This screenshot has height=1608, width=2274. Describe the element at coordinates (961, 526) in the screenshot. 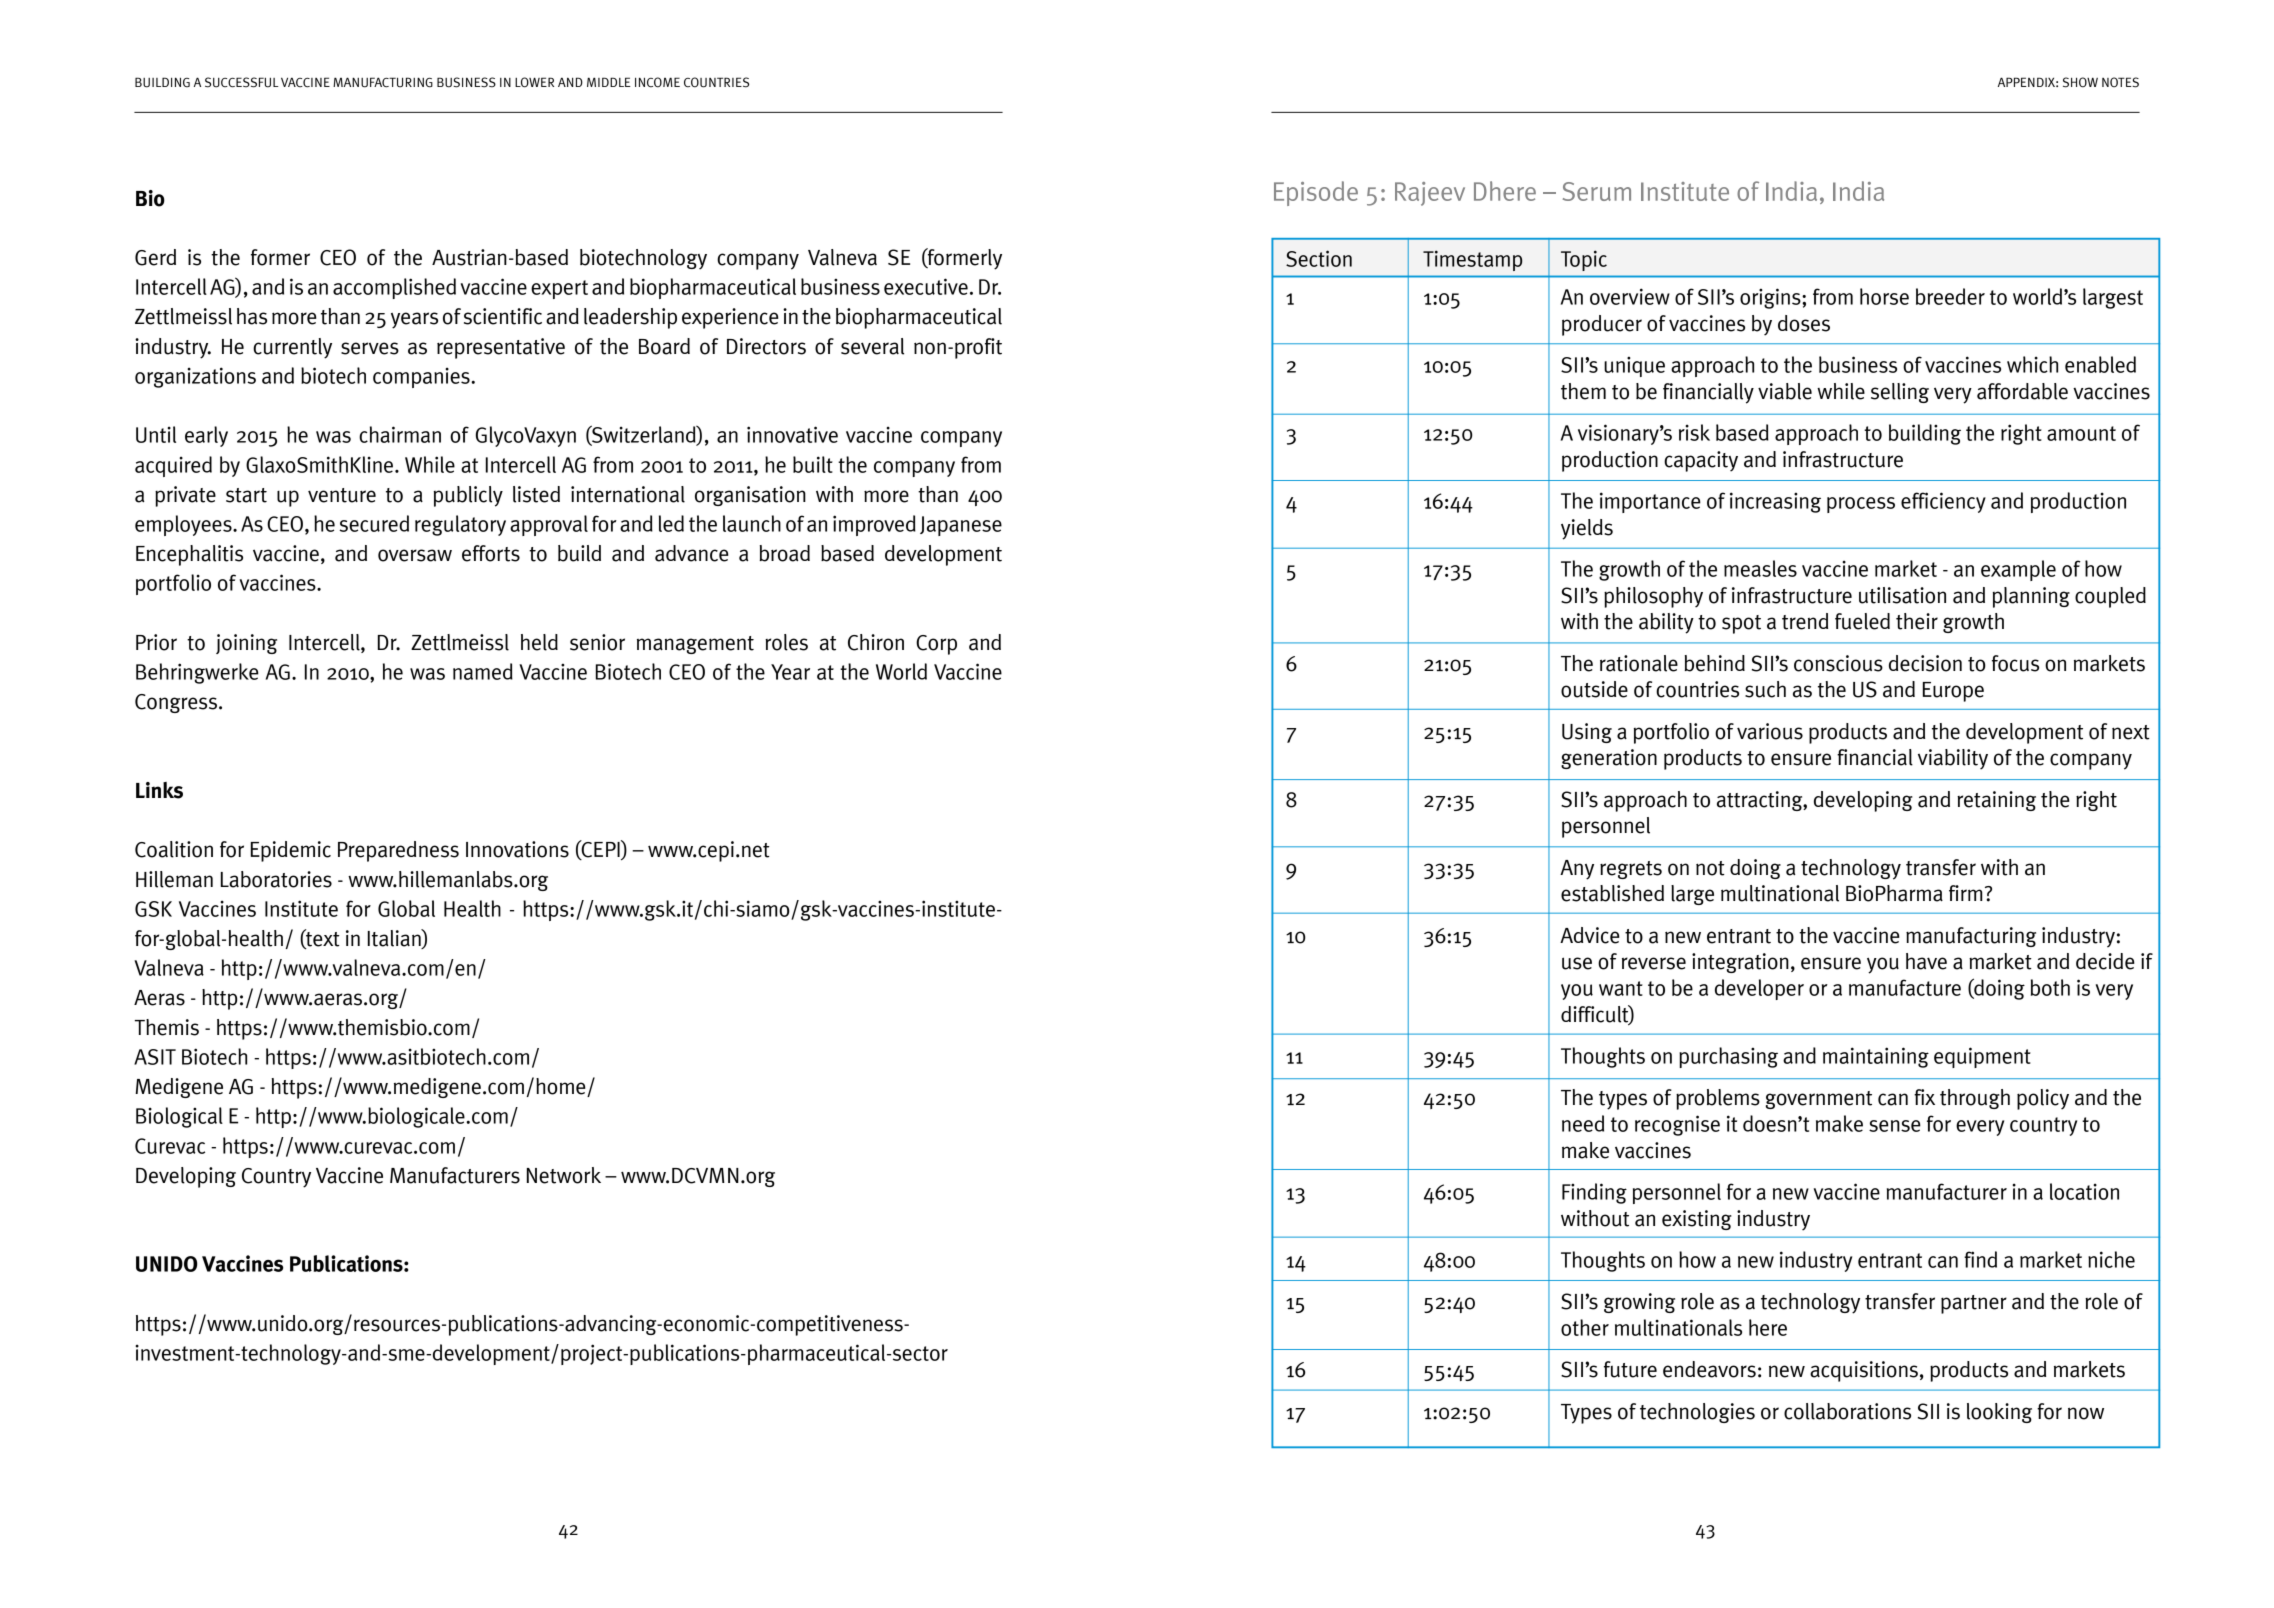

I see `Japanese` at that location.
